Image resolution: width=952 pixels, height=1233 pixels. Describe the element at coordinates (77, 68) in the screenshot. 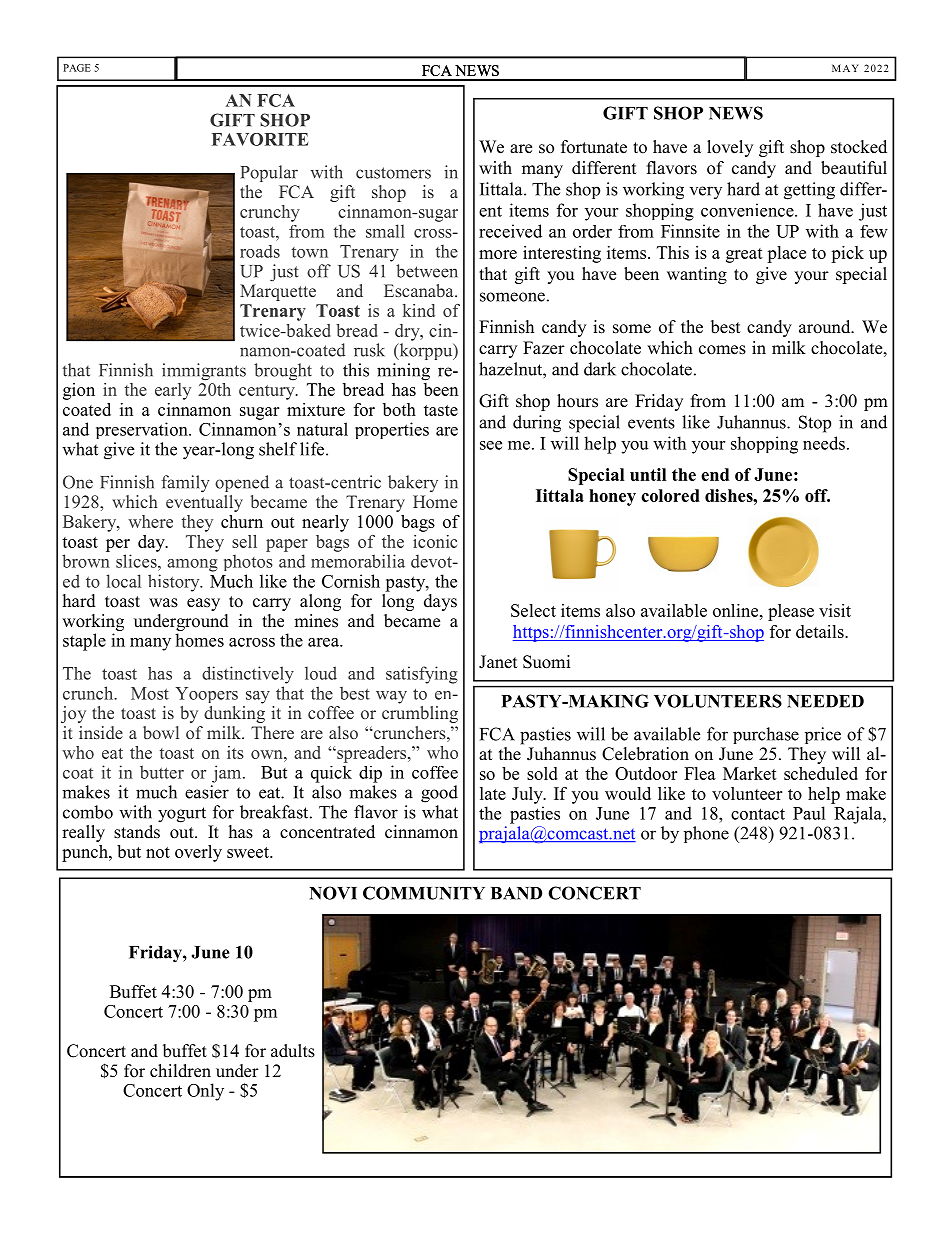

I see `PAGE` at that location.
